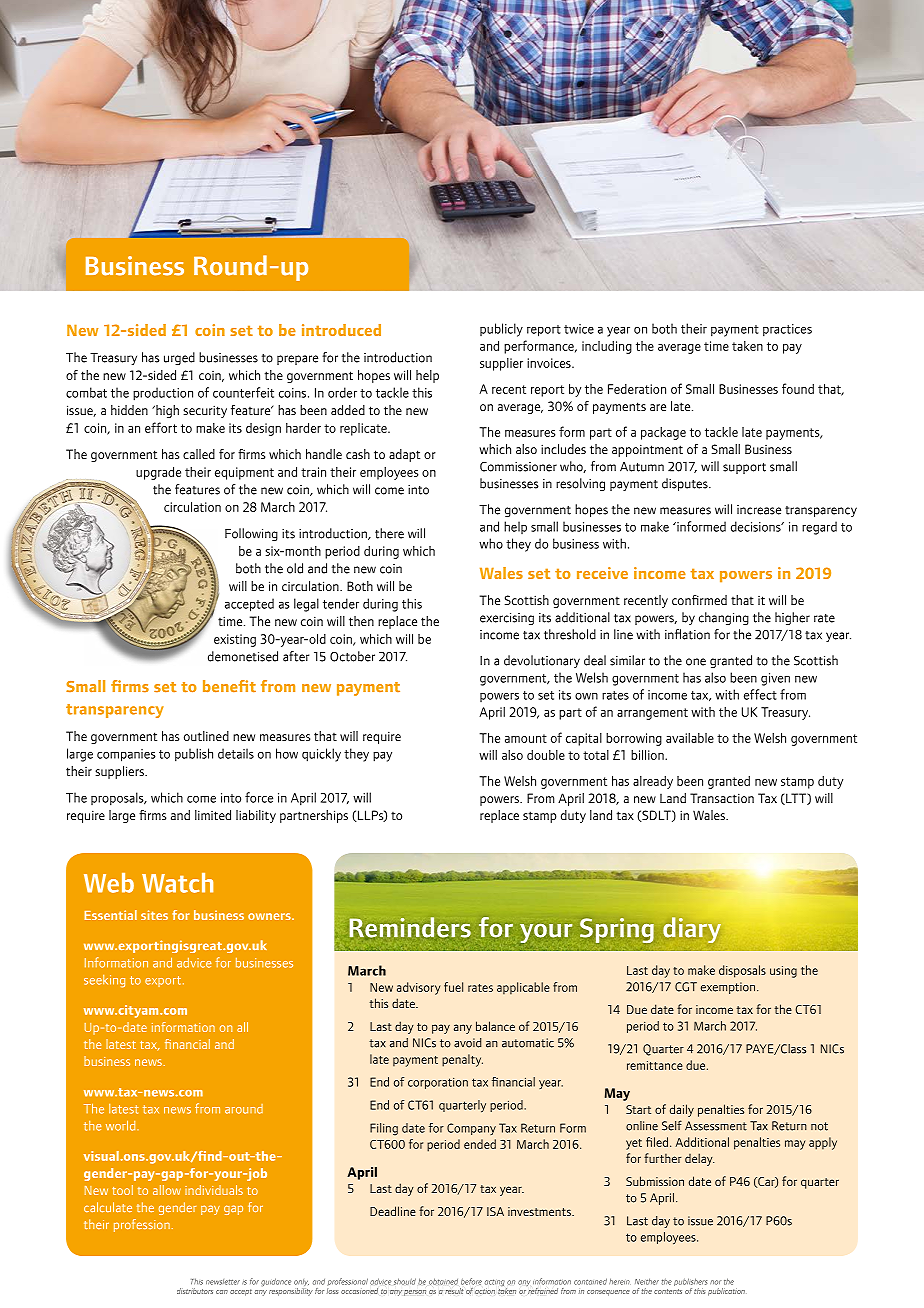 The height and width of the image is (1308, 924). I want to click on obtained, so click(443, 1281).
